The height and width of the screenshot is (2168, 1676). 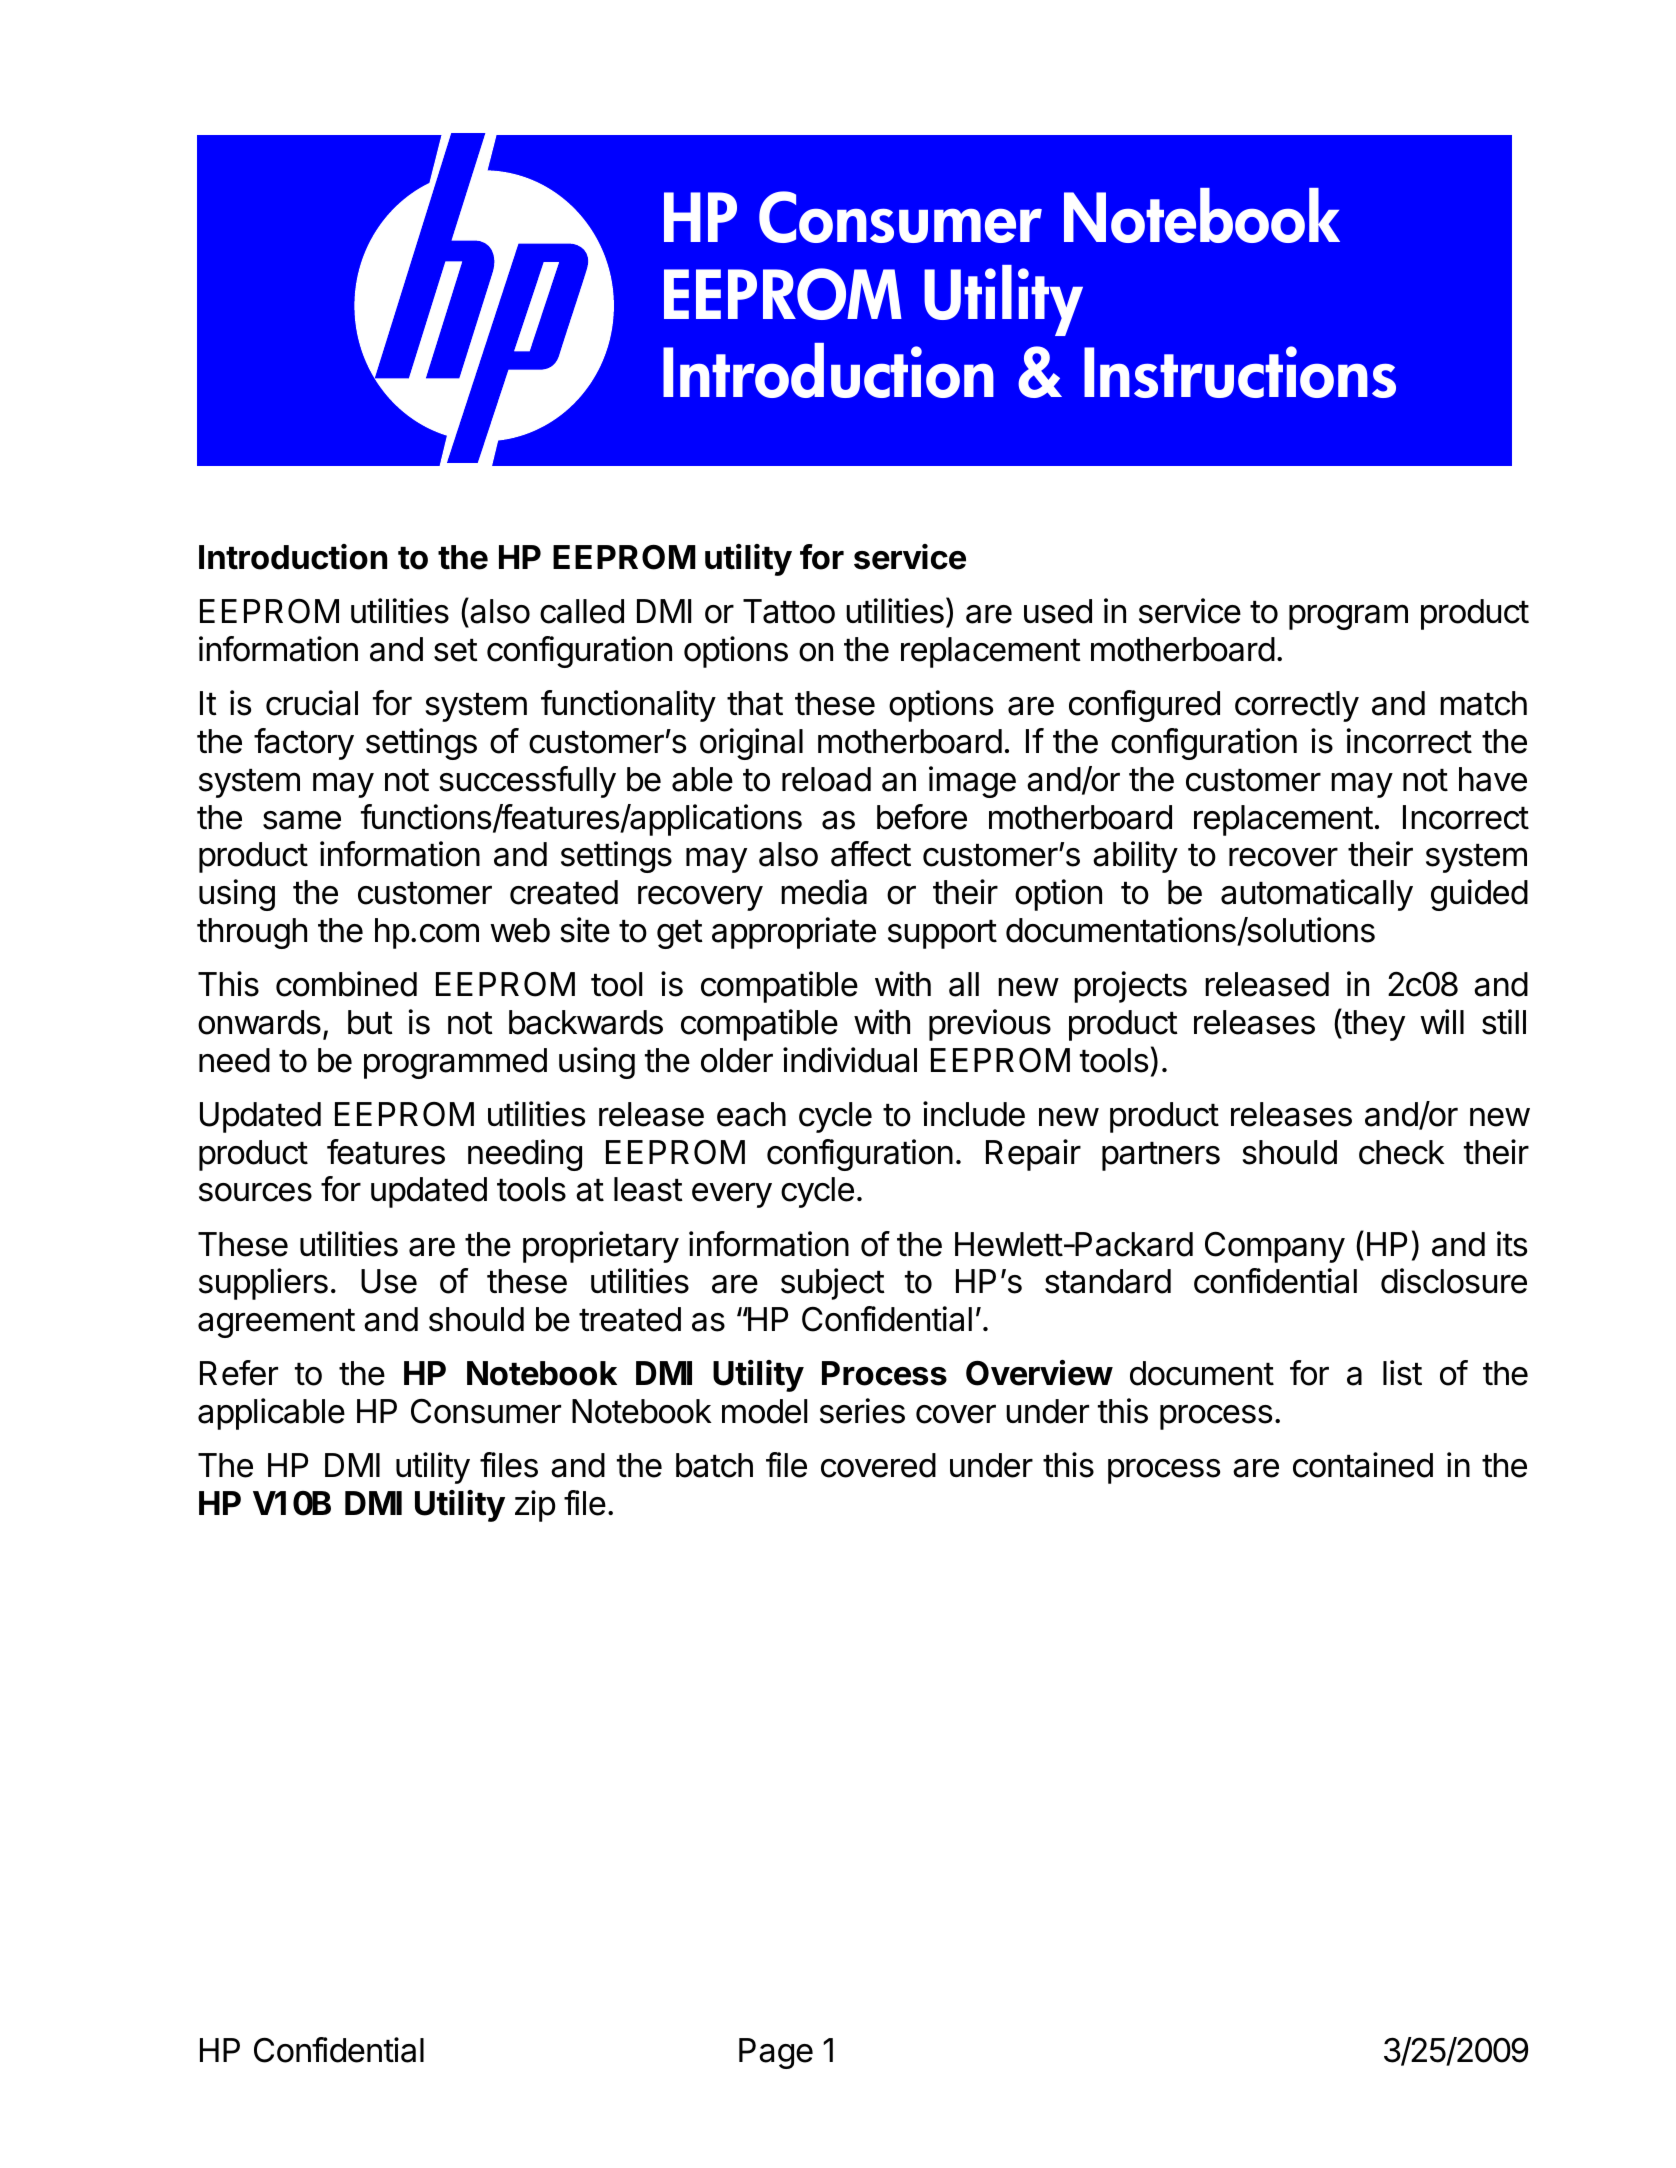 What do you see at coordinates (942, 934) in the screenshot?
I see `support` at bounding box center [942, 934].
